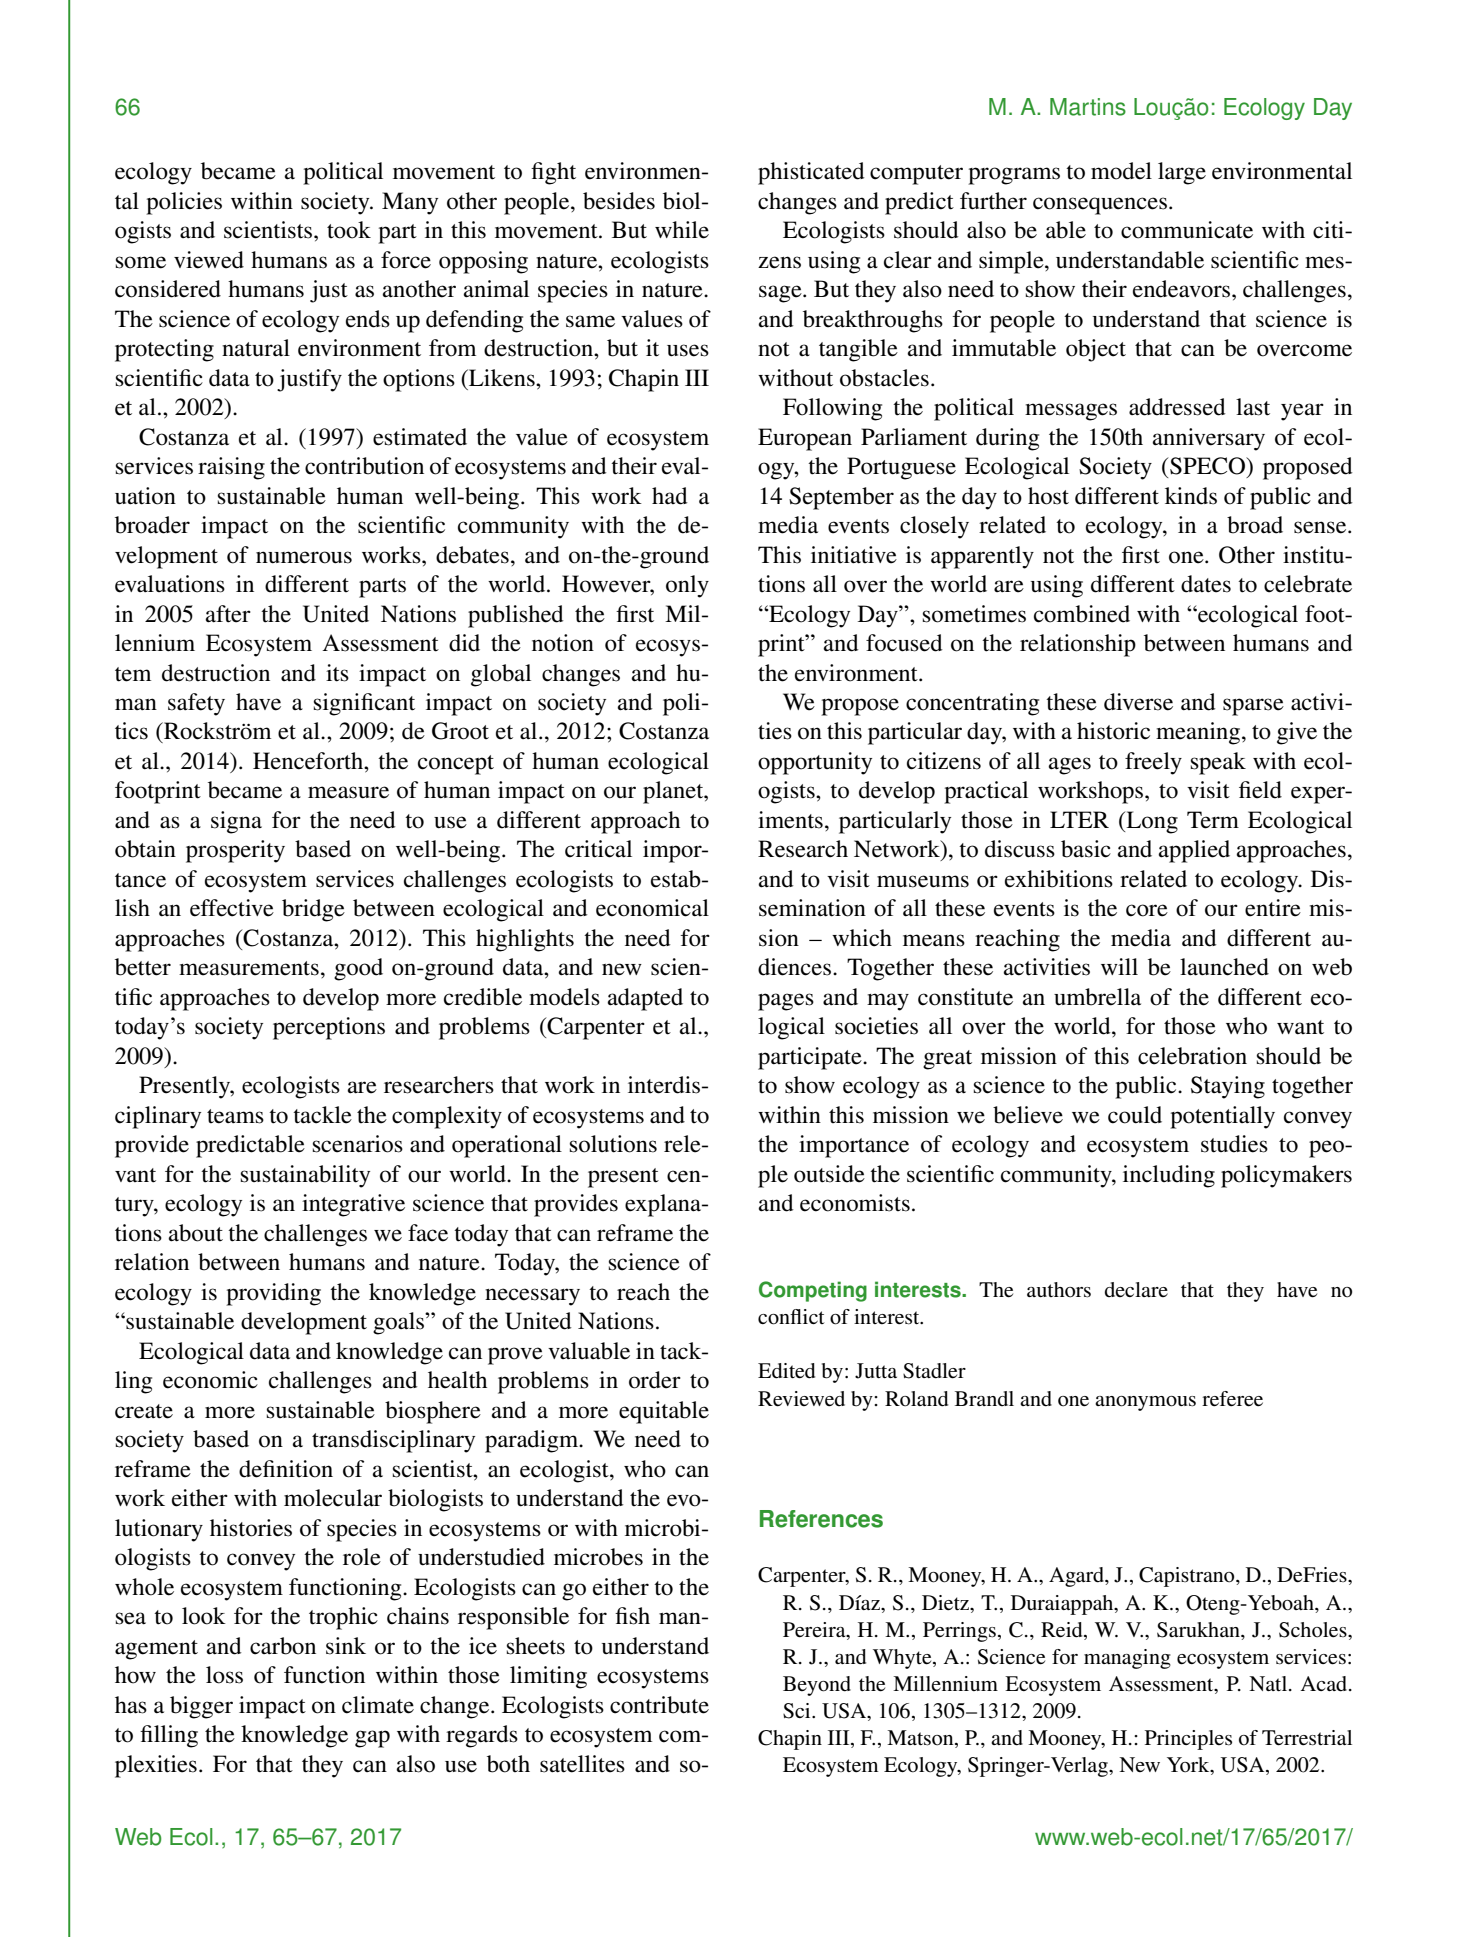 The height and width of the screenshot is (1937, 1469). Describe the element at coordinates (349, 230) in the screenshot. I see `took` at that location.
